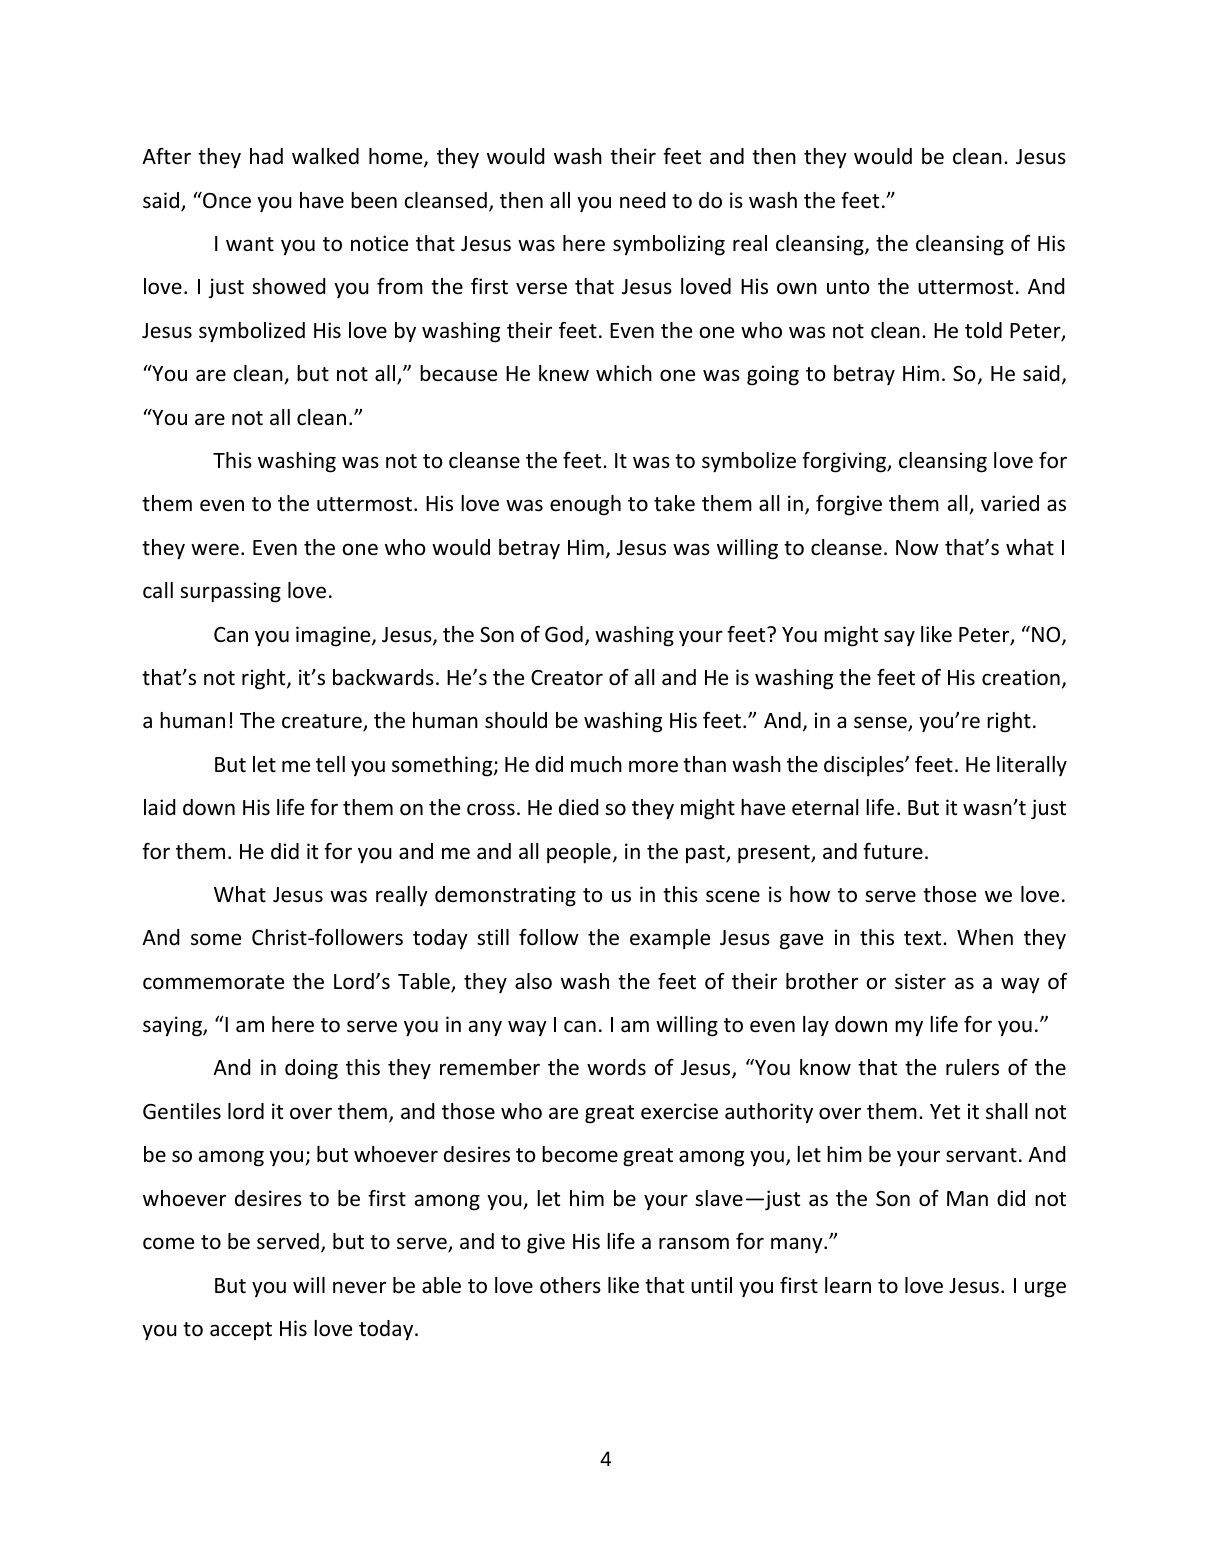 The width and height of the screenshot is (1209, 1564). What do you see at coordinates (670, 939) in the screenshot?
I see `example` at bounding box center [670, 939].
